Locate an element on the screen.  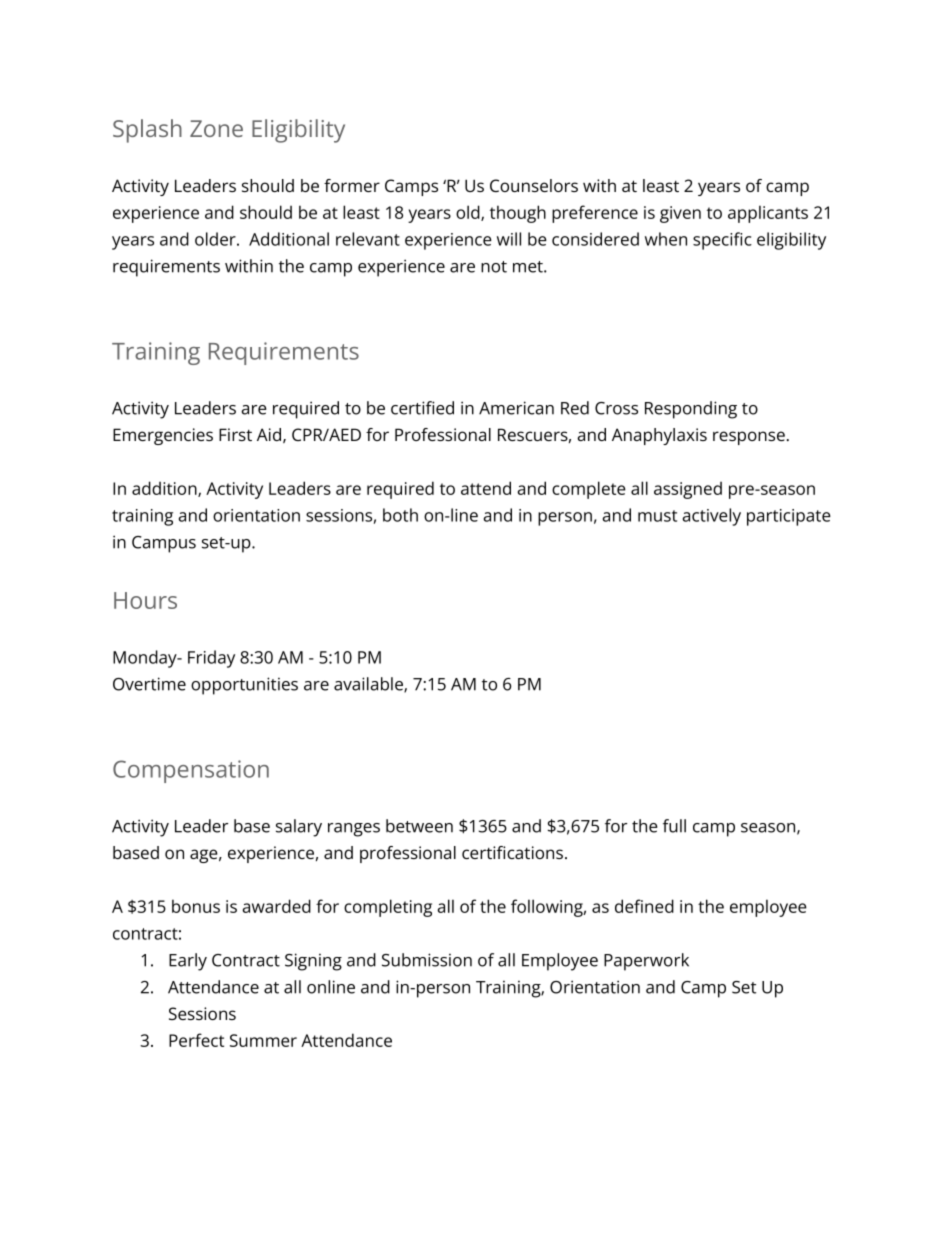
Submission is located at coordinates (427, 960).
